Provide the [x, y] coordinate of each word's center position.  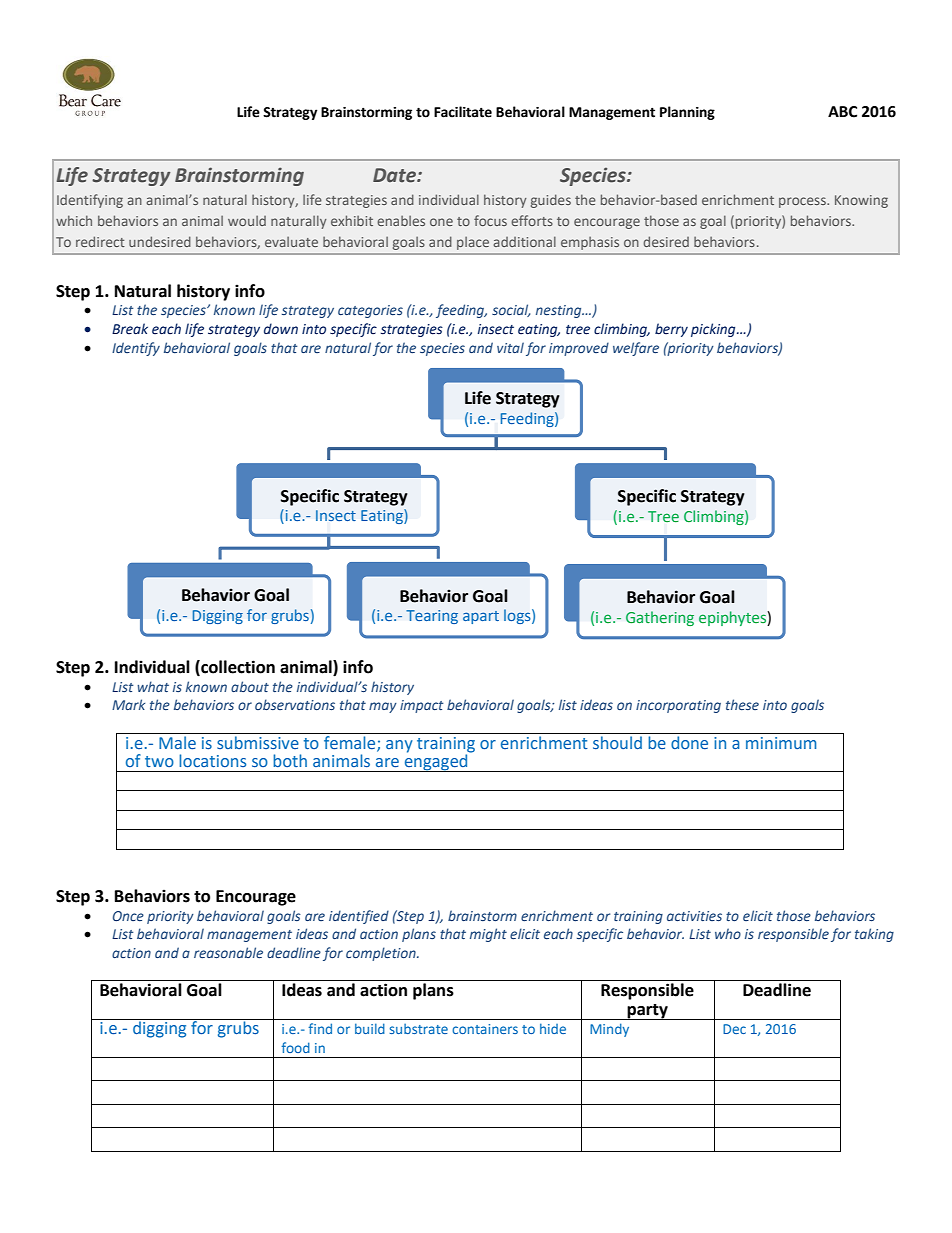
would [247, 221]
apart [481, 617]
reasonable [228, 952]
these [742, 704]
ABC [842, 112]
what [153, 686]
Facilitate [463, 112]
